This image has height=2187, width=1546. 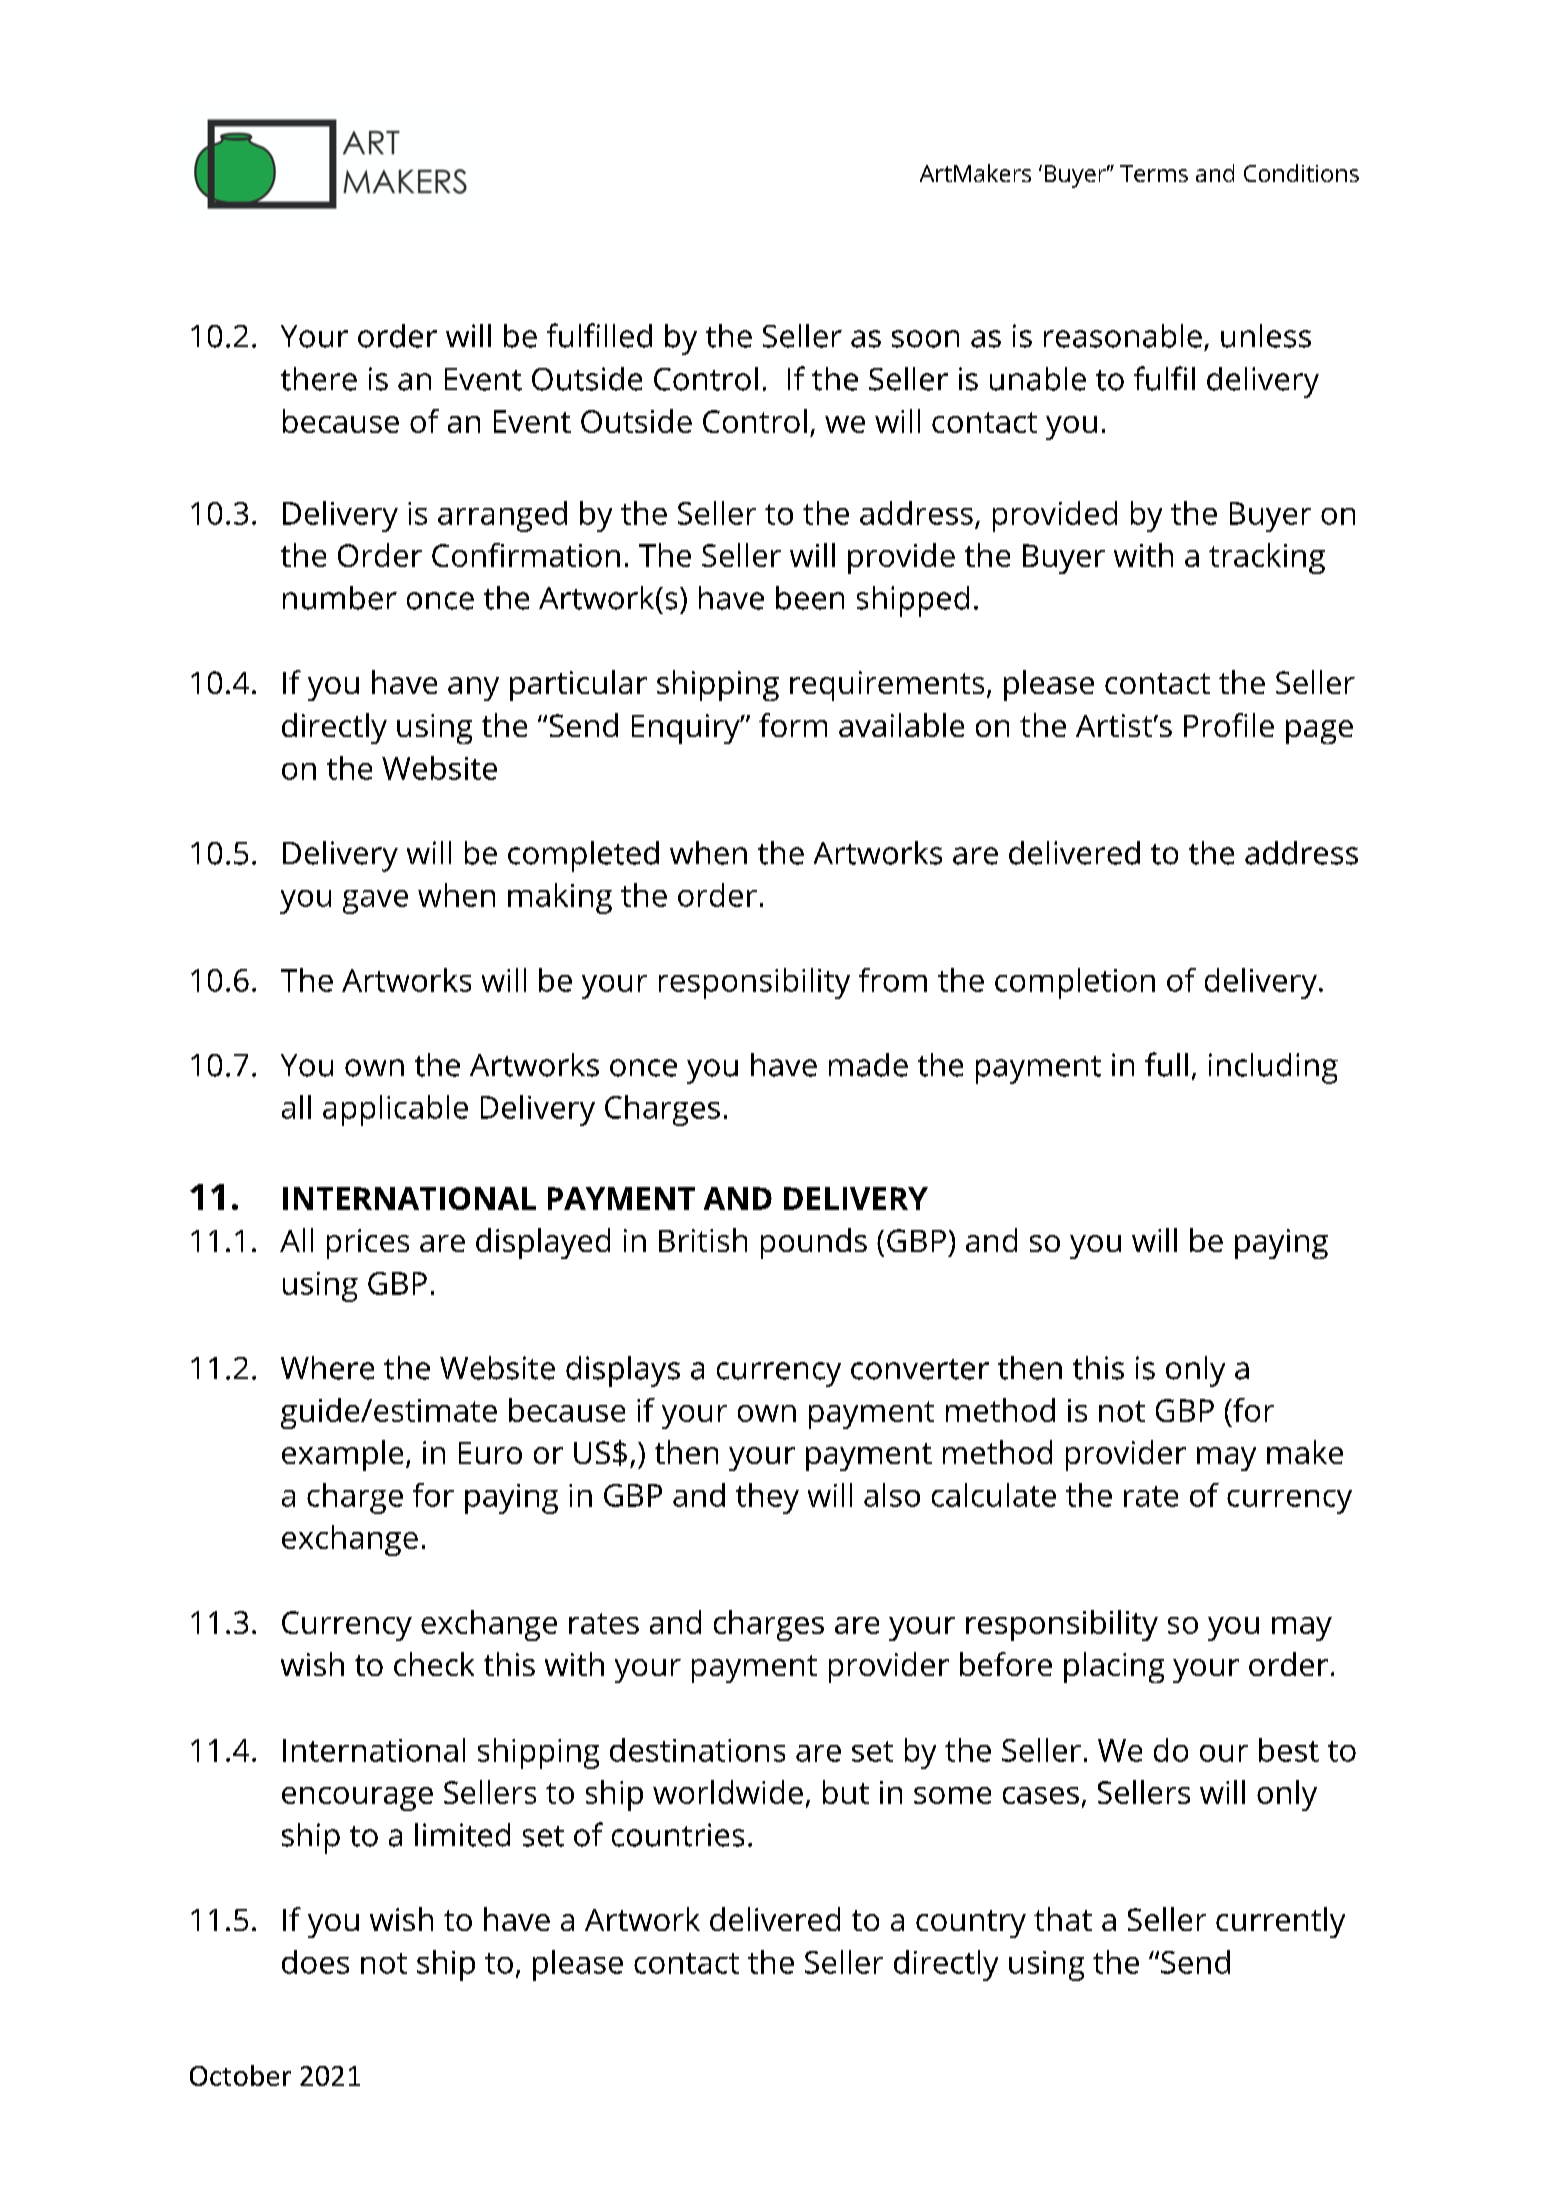 What do you see at coordinates (925, 339) in the image?
I see `soon` at bounding box center [925, 339].
